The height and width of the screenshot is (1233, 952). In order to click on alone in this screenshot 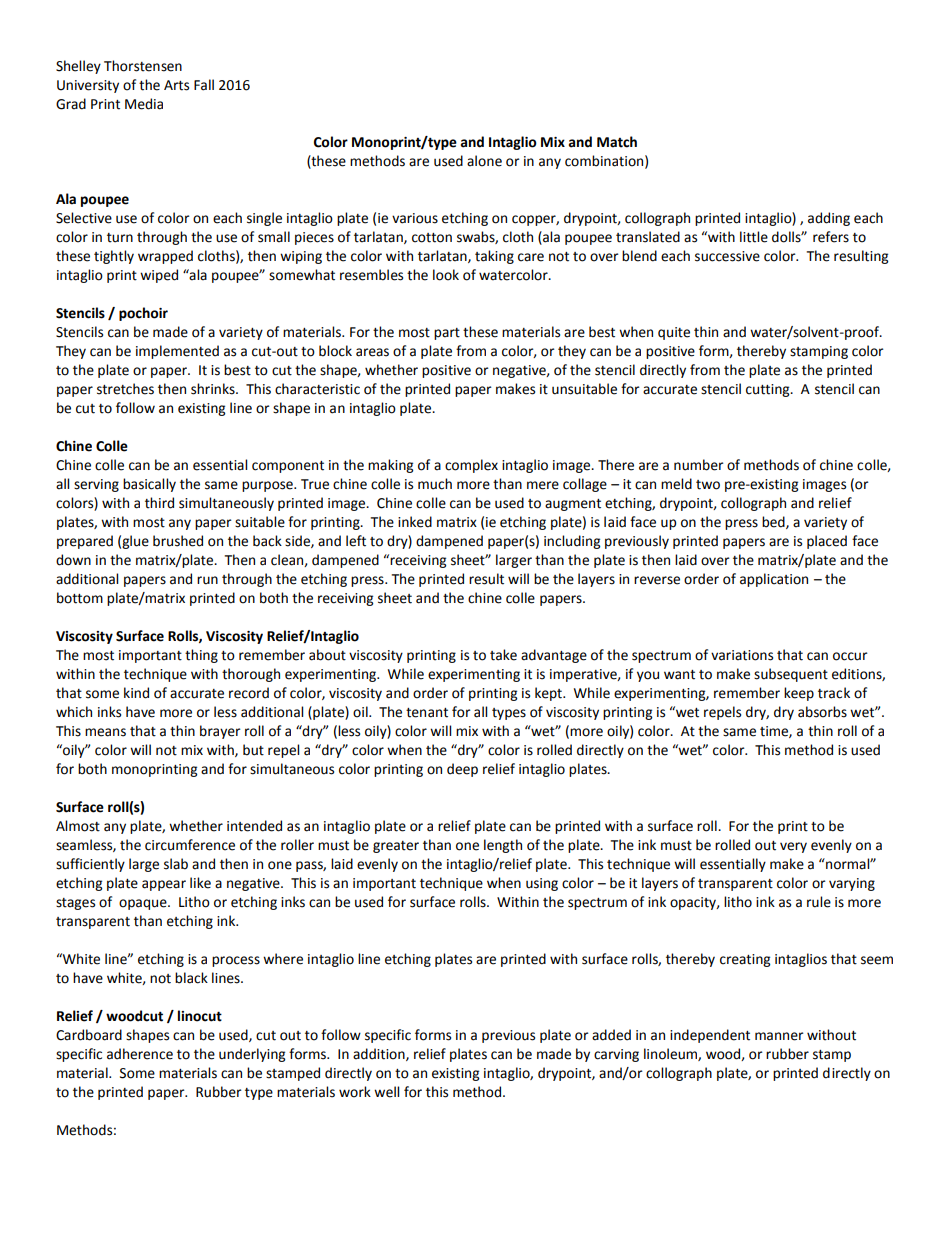, I will do `click(484, 161)`.
